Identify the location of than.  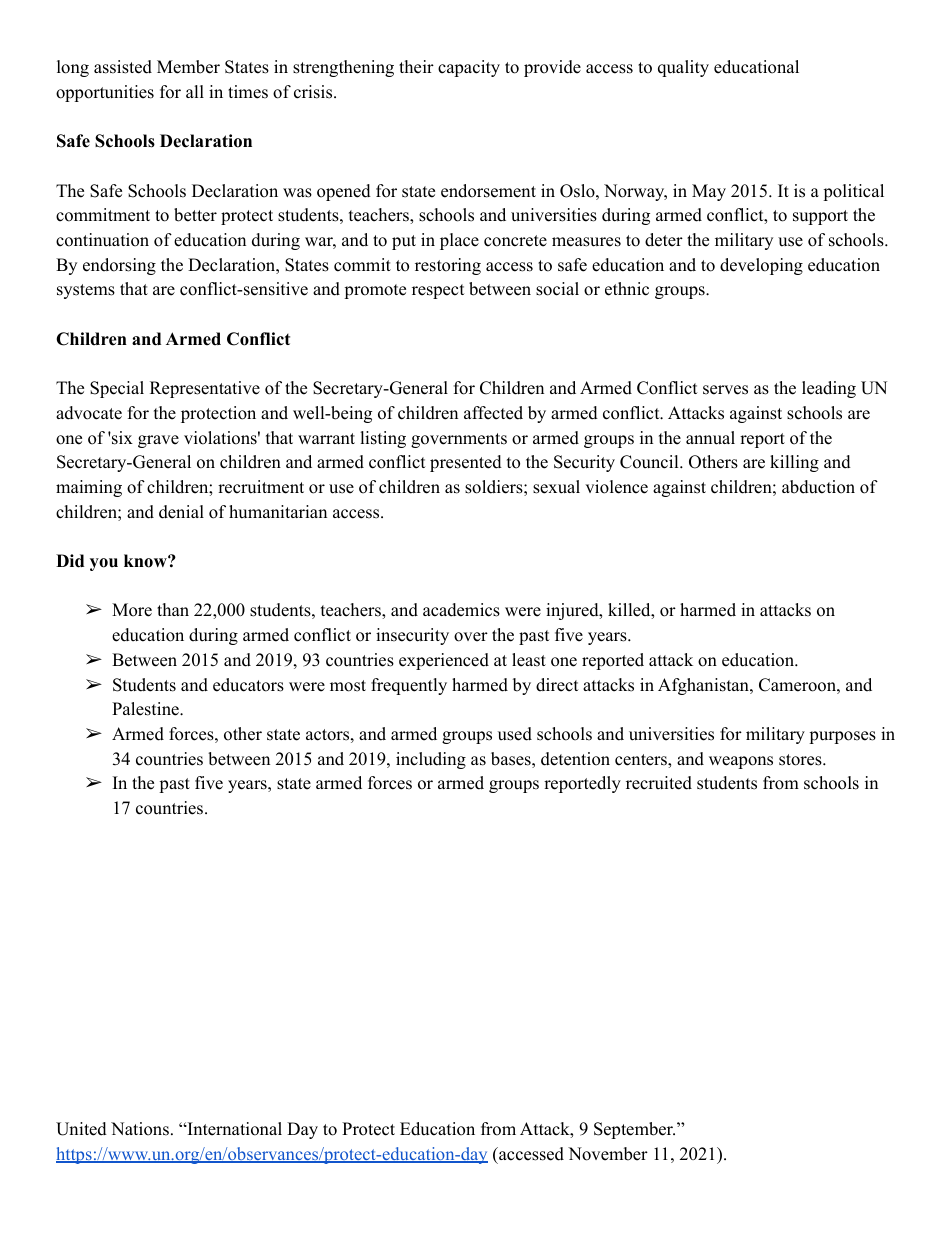
(173, 609).
